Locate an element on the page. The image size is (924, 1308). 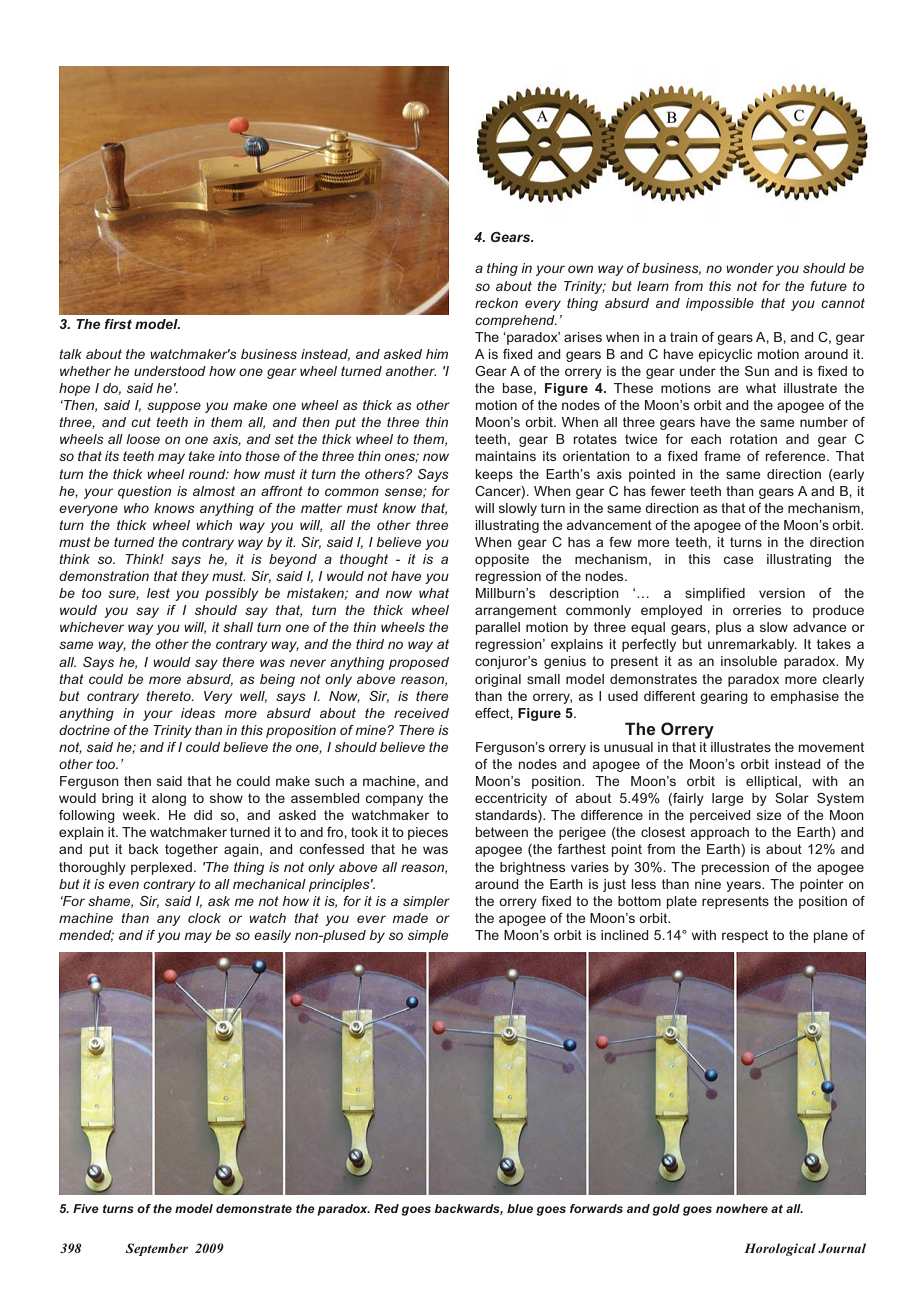
blue is located at coordinates (520, 1208).
